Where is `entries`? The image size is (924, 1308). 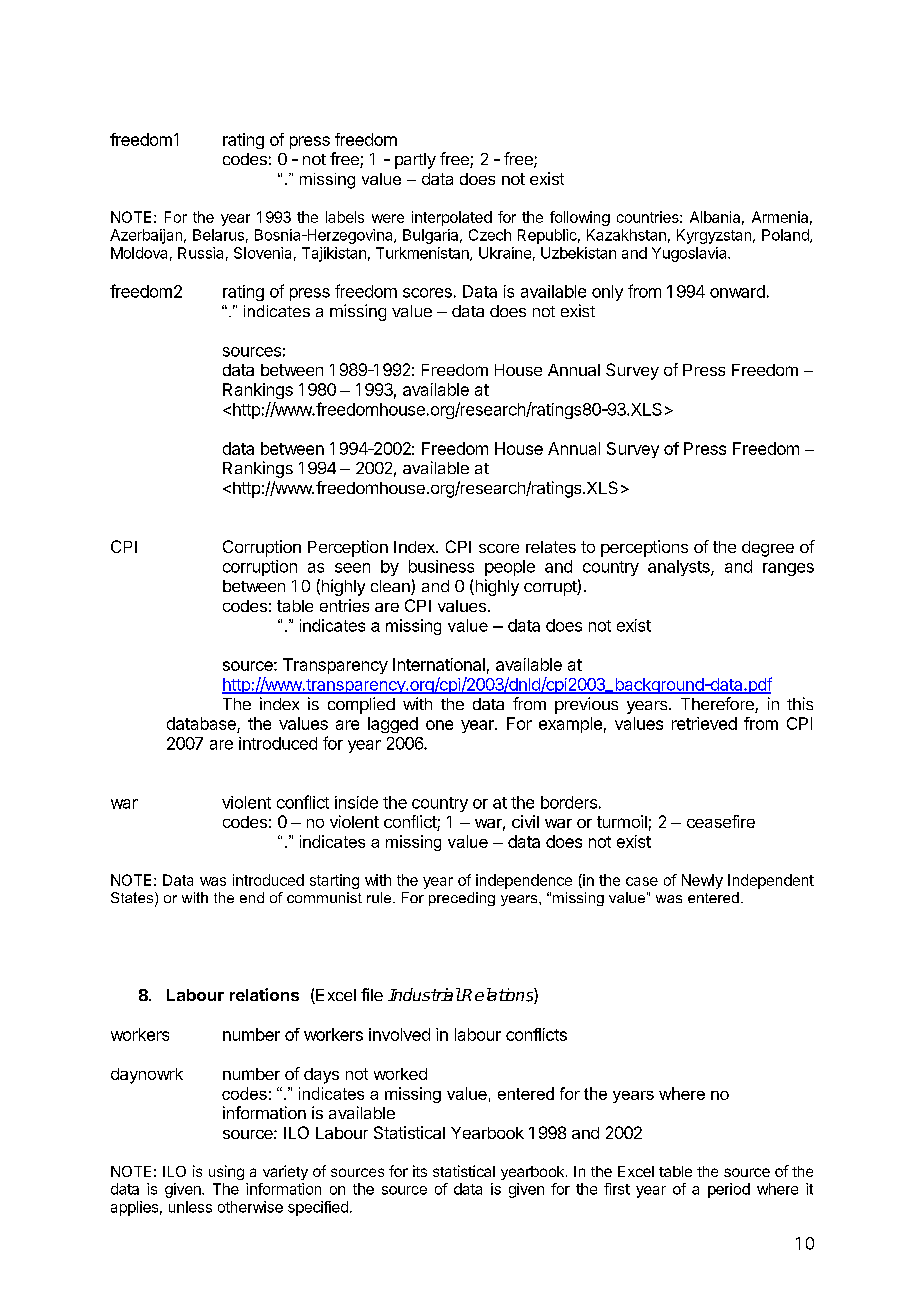 entries is located at coordinates (344, 605).
